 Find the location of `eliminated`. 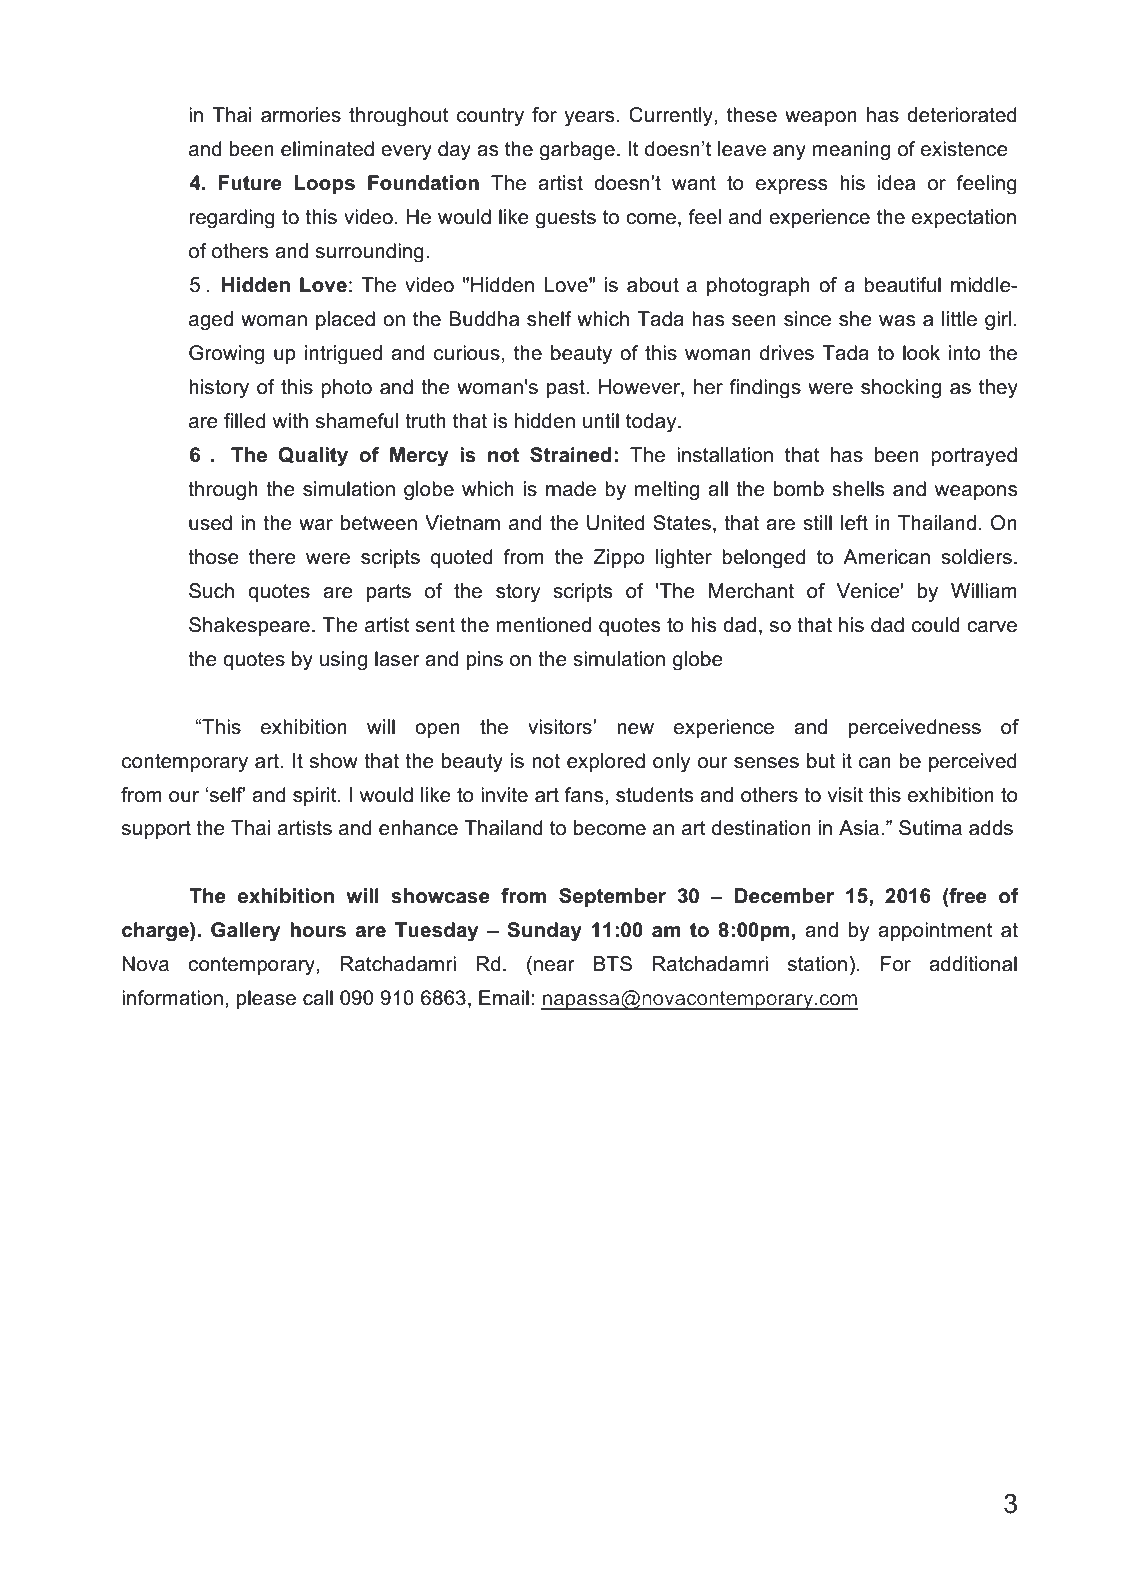

eliminated is located at coordinates (327, 149).
